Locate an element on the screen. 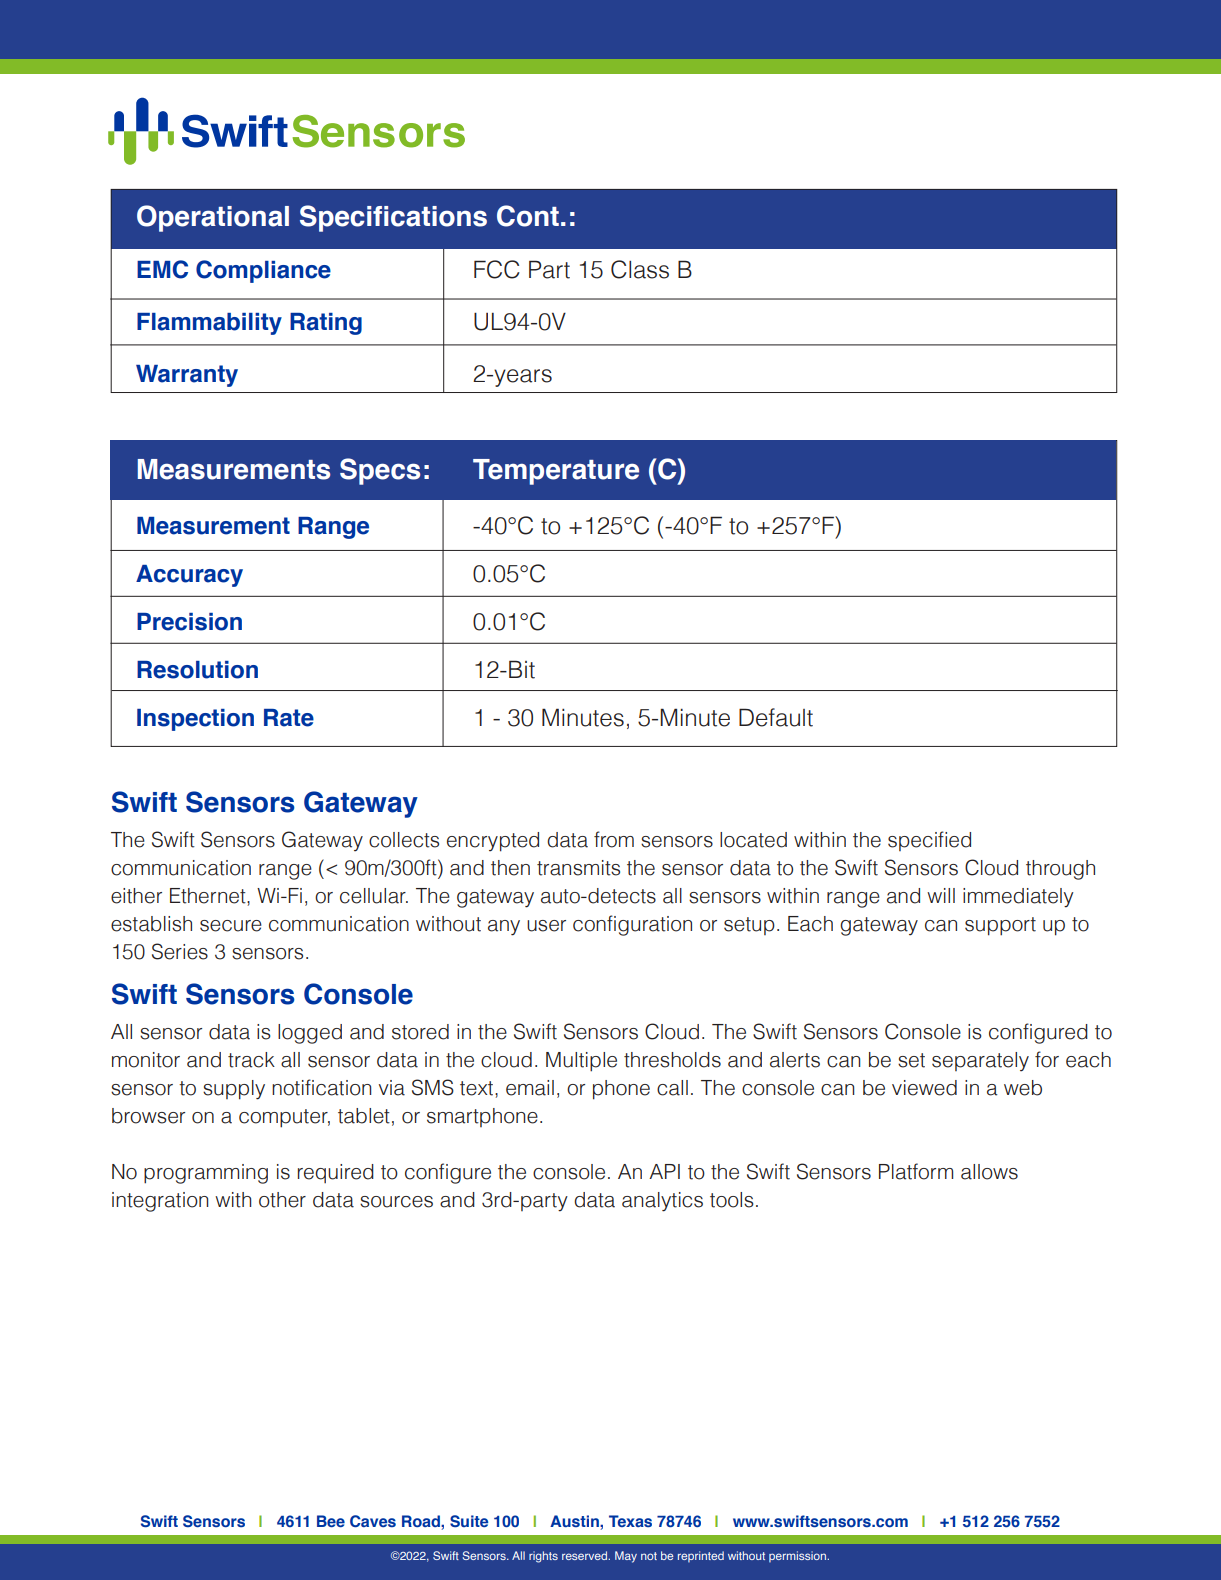 The width and height of the screenshot is (1221, 1580). Bee is located at coordinates (331, 1521).
